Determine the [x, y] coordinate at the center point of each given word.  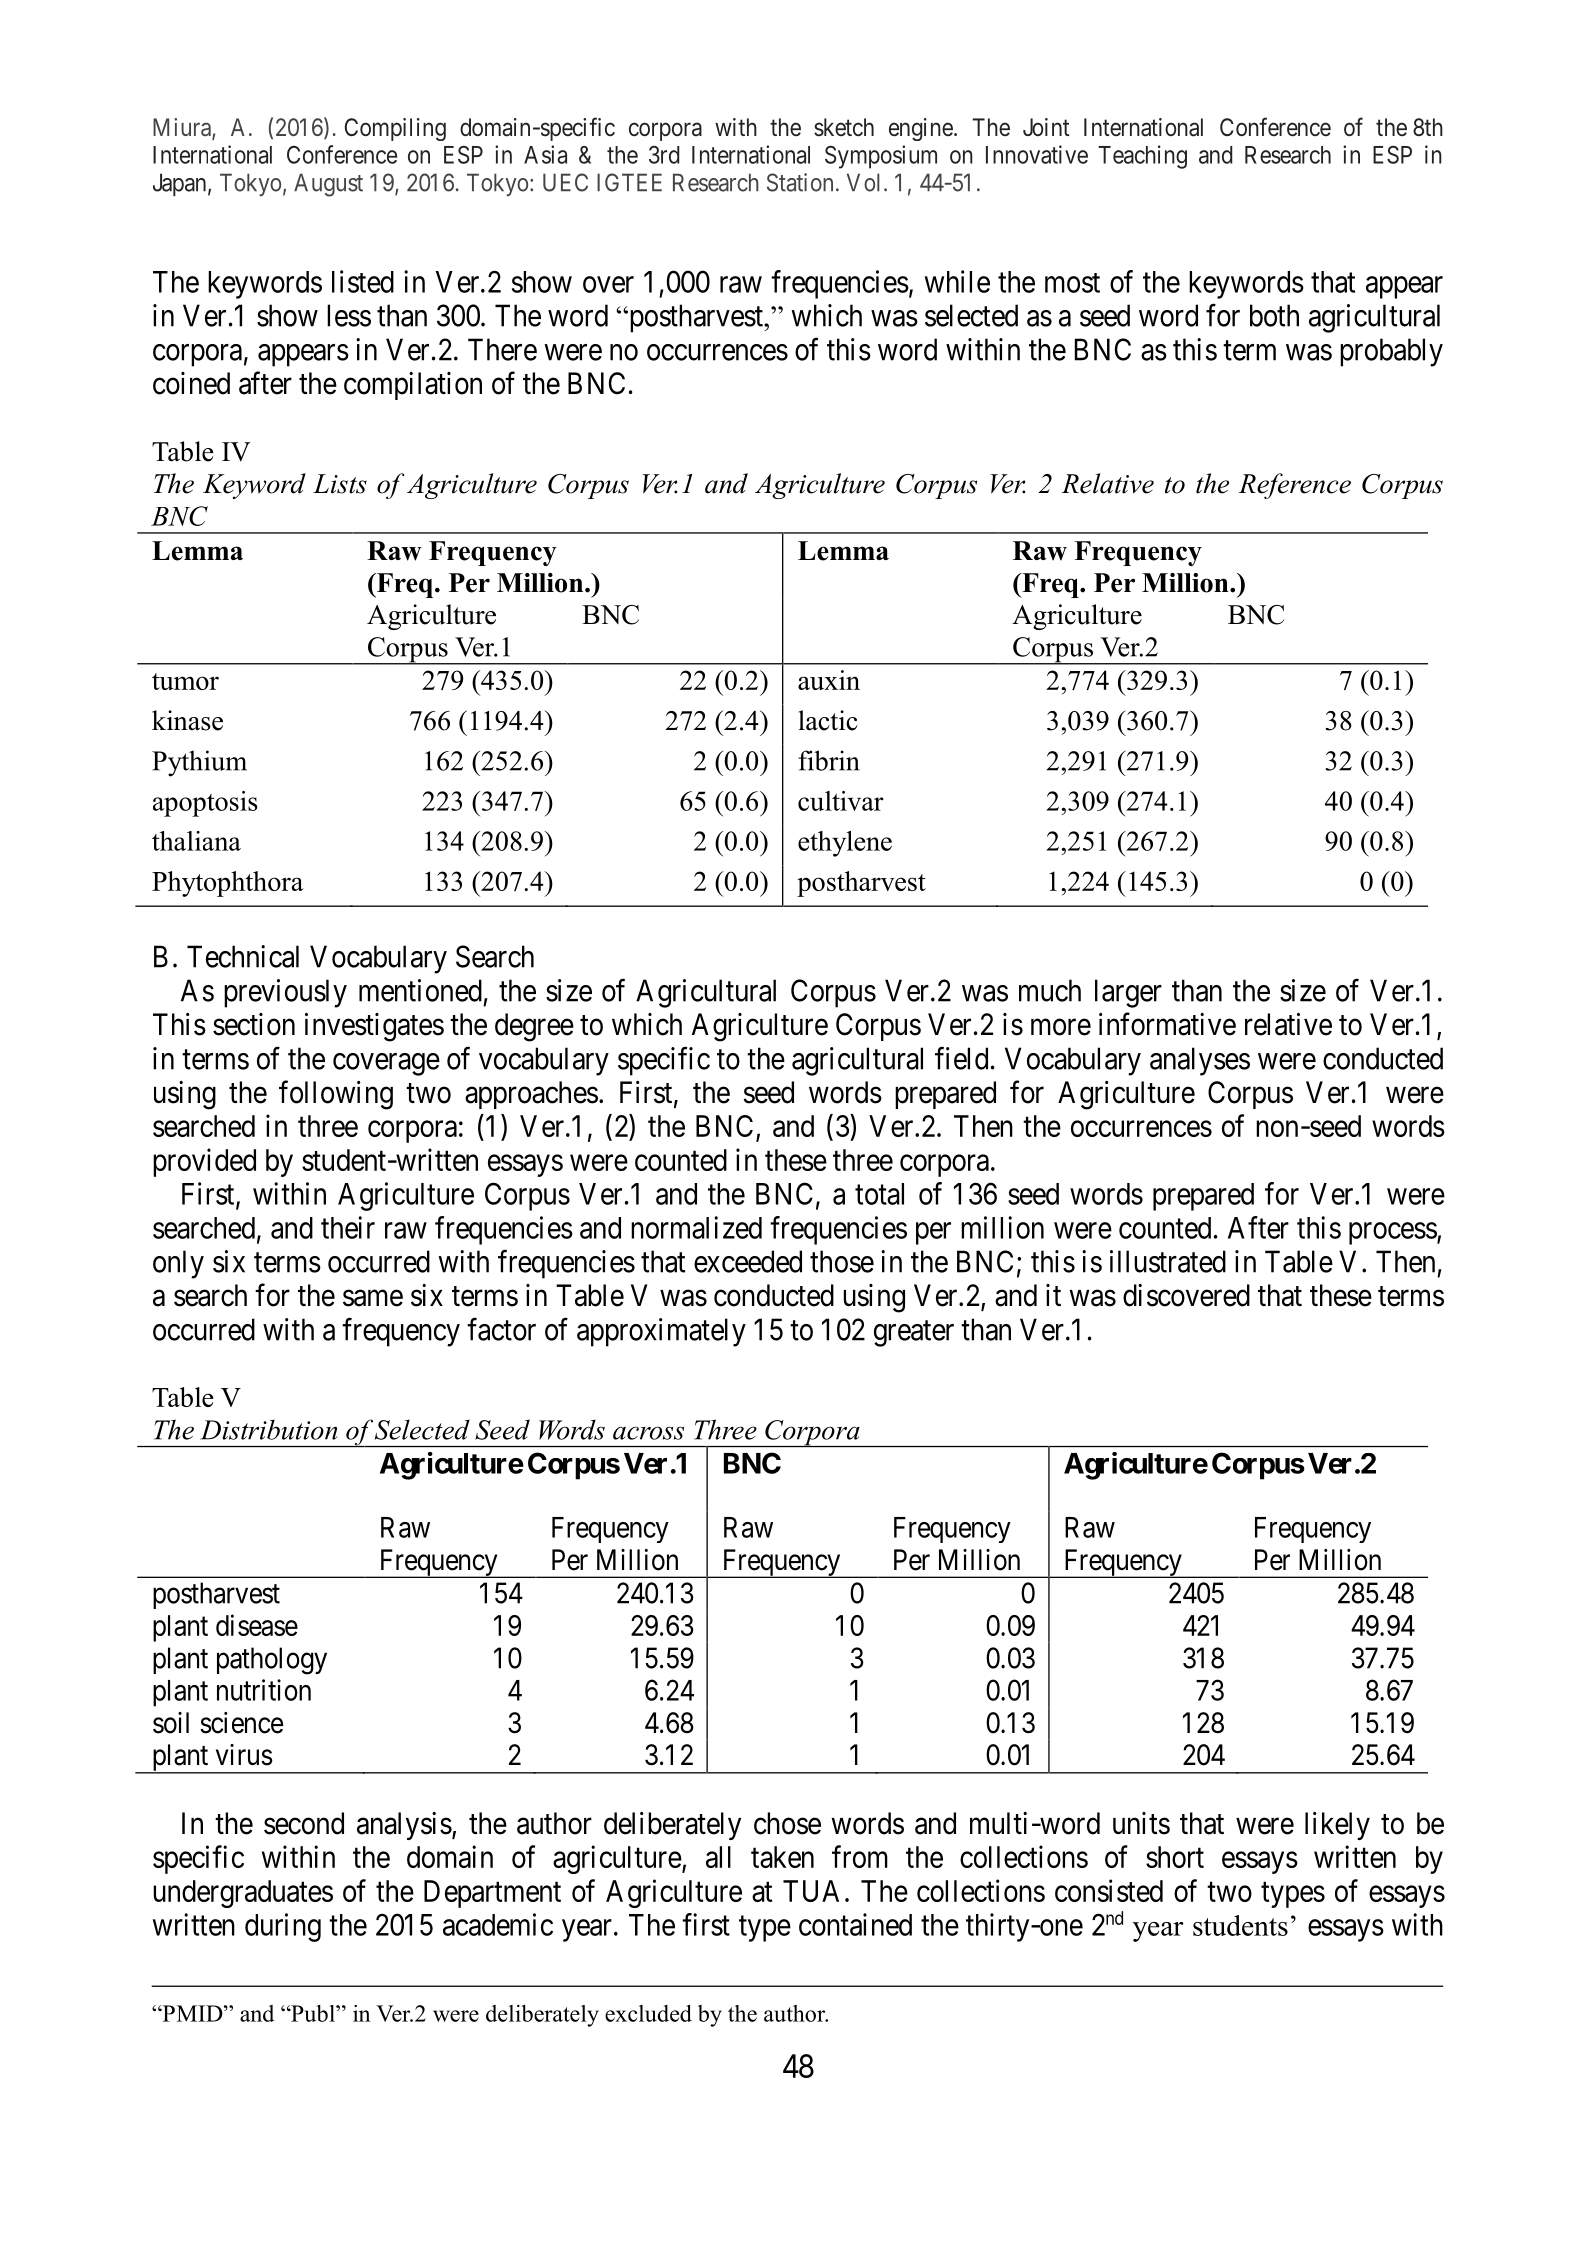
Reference [1295, 486]
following [336, 1095]
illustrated [1168, 1261]
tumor [185, 681]
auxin [829, 680]
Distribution [269, 1429]
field [961, 1058]
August [328, 185]
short [1175, 1857]
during [283, 1927]
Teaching [1143, 157]
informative [1167, 1024]
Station [800, 182]
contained [855, 1924]
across [648, 1433]
